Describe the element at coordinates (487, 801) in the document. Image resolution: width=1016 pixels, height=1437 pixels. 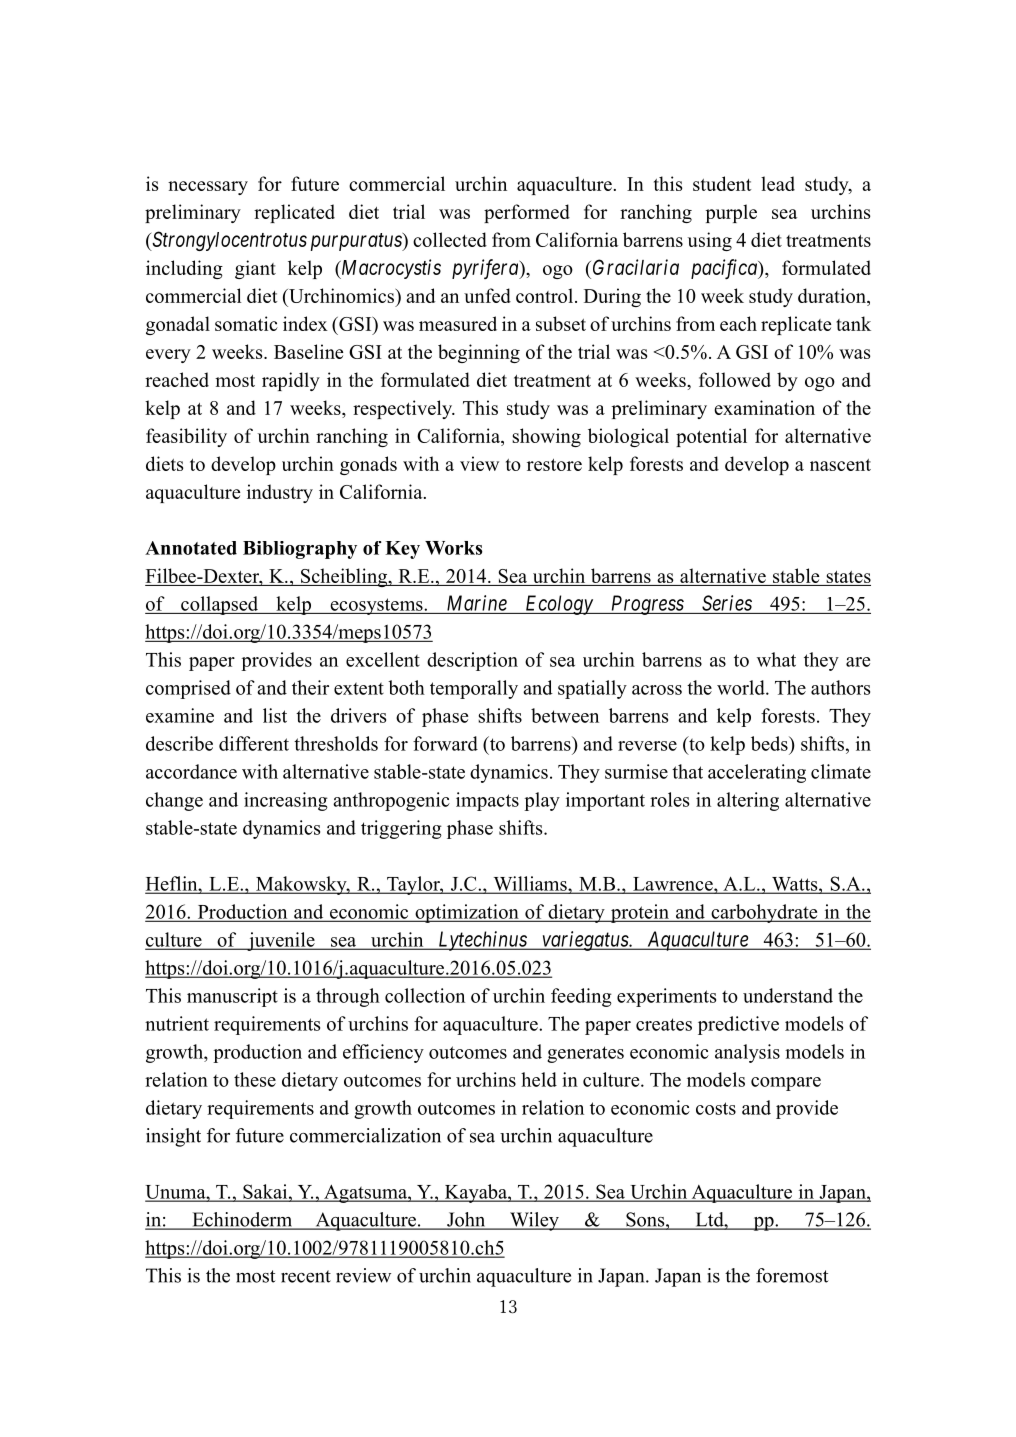
I see `impacts` at that location.
